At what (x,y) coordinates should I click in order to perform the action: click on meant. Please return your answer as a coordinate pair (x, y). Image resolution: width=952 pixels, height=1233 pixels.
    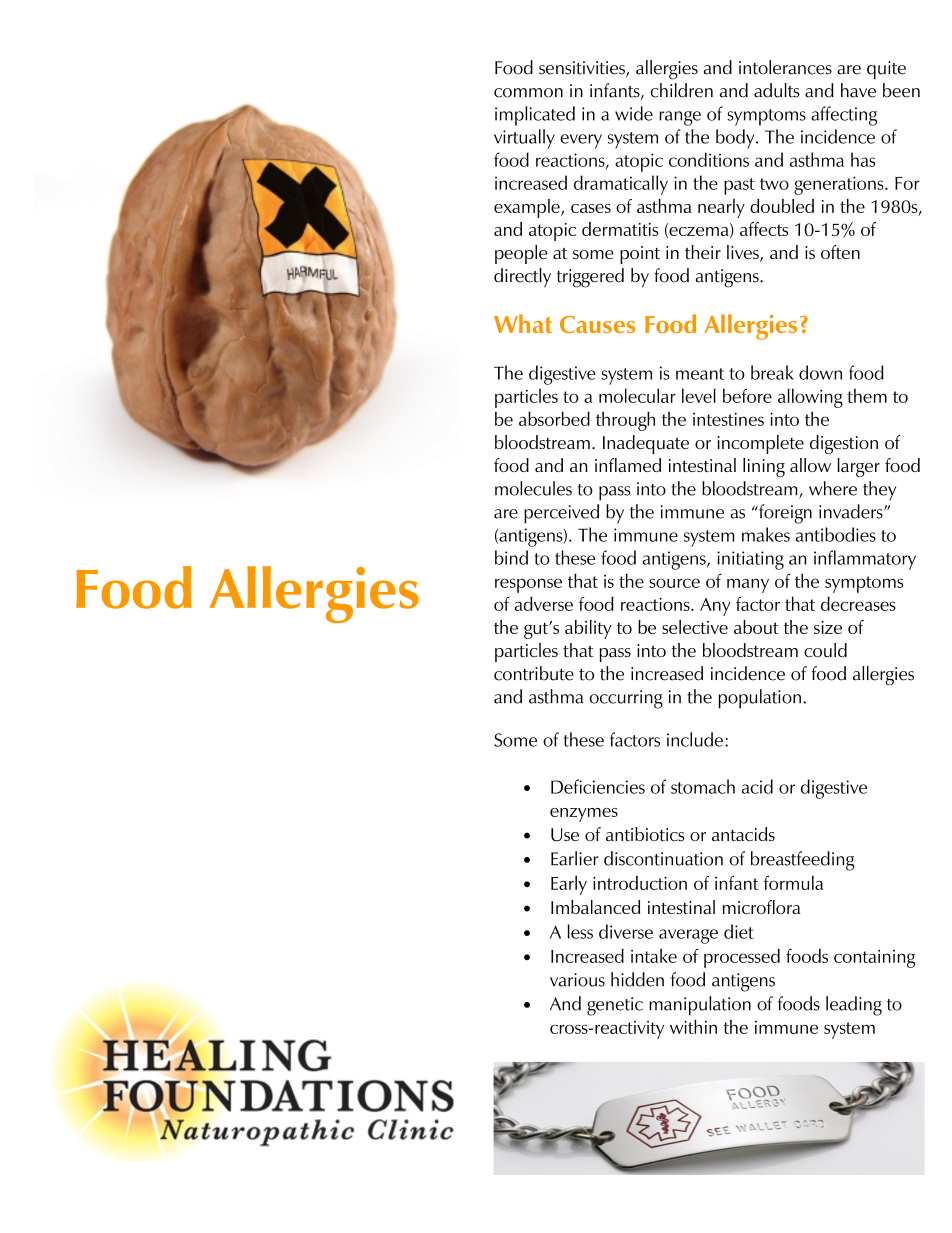
    Looking at the image, I should click on (700, 374).
